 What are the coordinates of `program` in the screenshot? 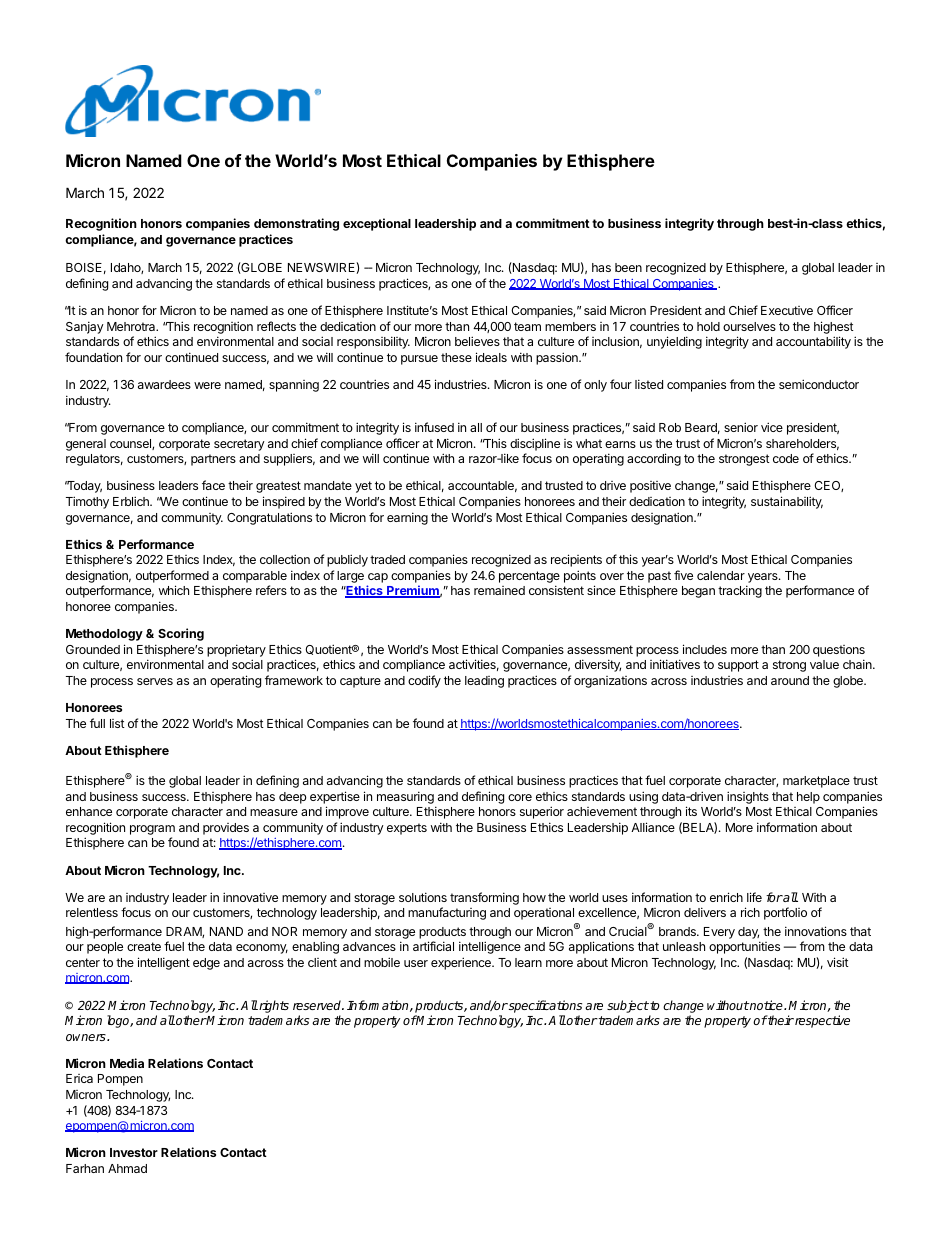 It's located at (152, 830).
